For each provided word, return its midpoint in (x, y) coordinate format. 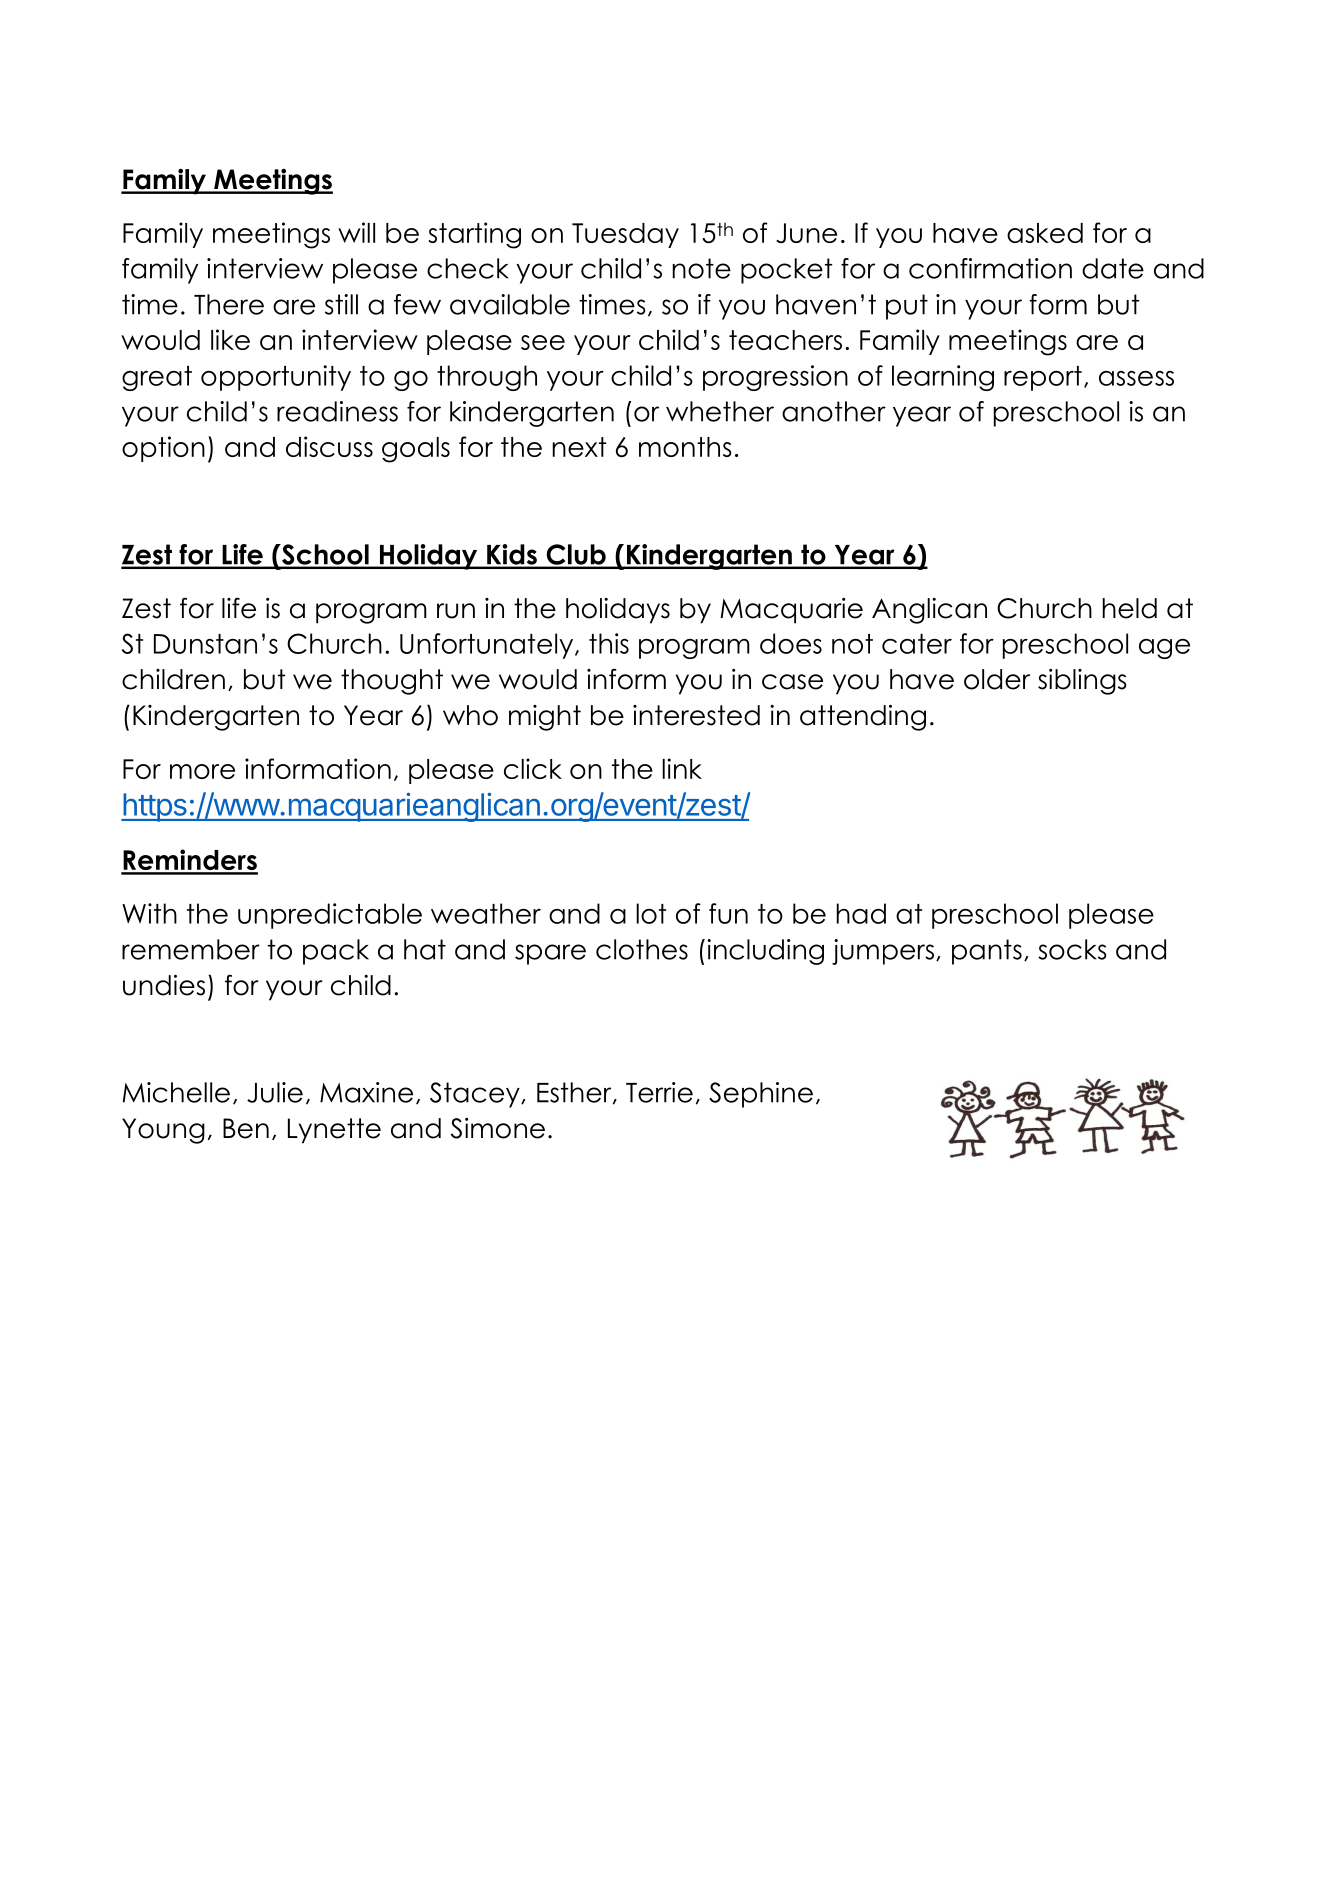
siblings (1082, 682)
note (701, 268)
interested (696, 715)
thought (392, 682)
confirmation (990, 268)
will (356, 232)
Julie (275, 1092)
